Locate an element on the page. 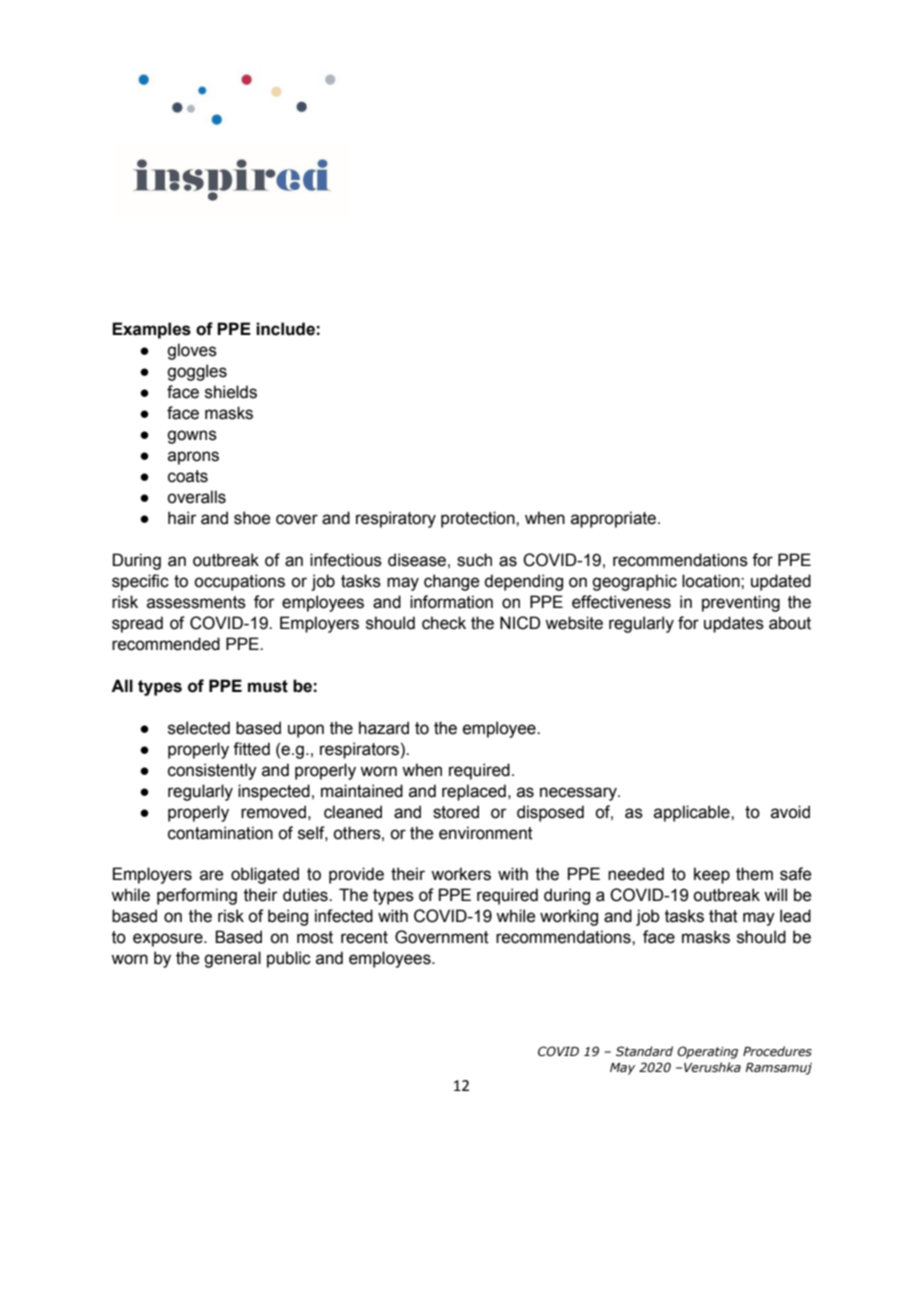 This page has height=1308, width=924. gloves is located at coordinates (192, 351).
